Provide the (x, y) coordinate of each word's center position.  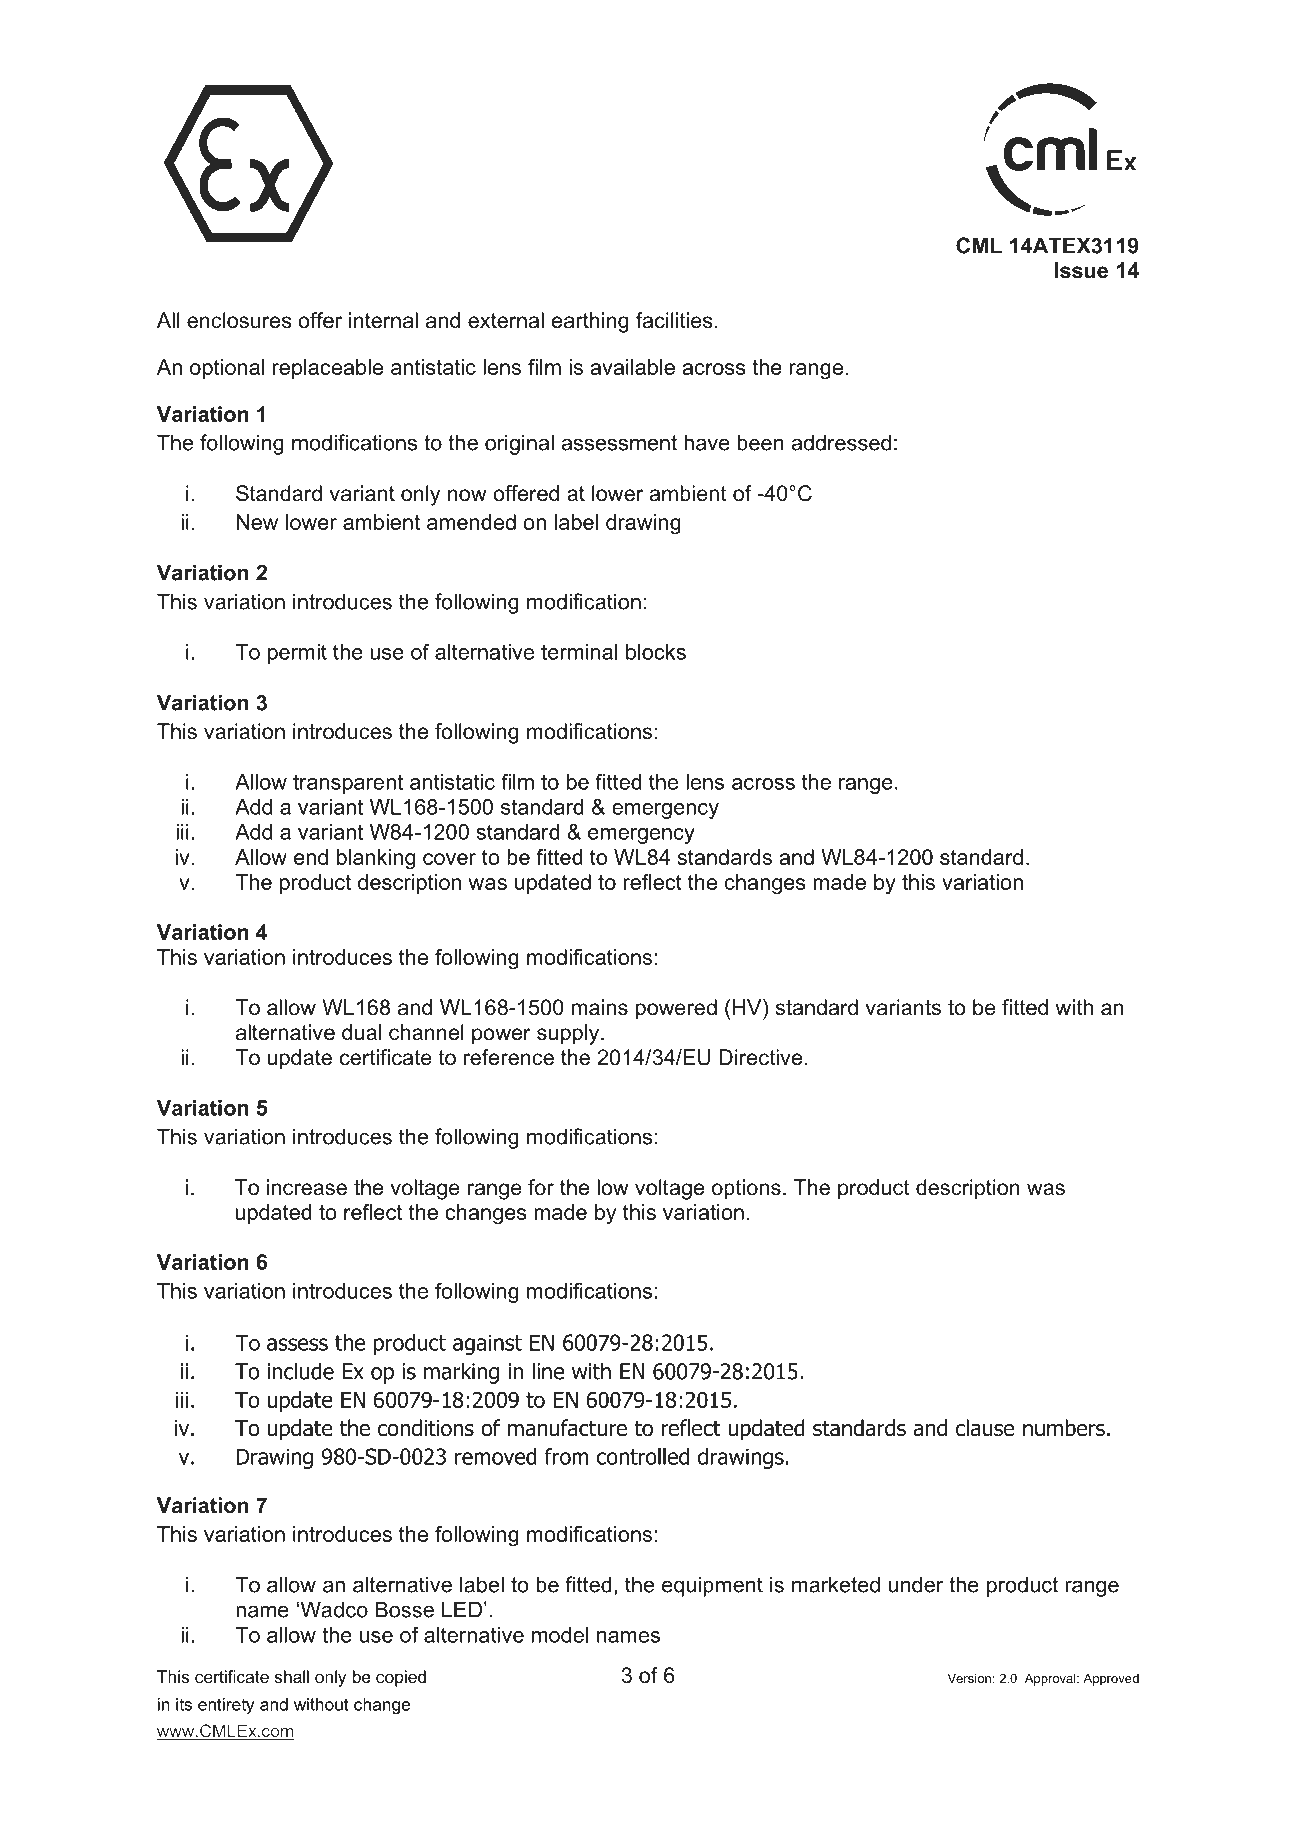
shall (291, 1676)
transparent (348, 784)
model (560, 1635)
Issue (1081, 270)
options (746, 1189)
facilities (674, 320)
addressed (841, 442)
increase (307, 1187)
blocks (656, 652)
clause (985, 1428)
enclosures (239, 320)
